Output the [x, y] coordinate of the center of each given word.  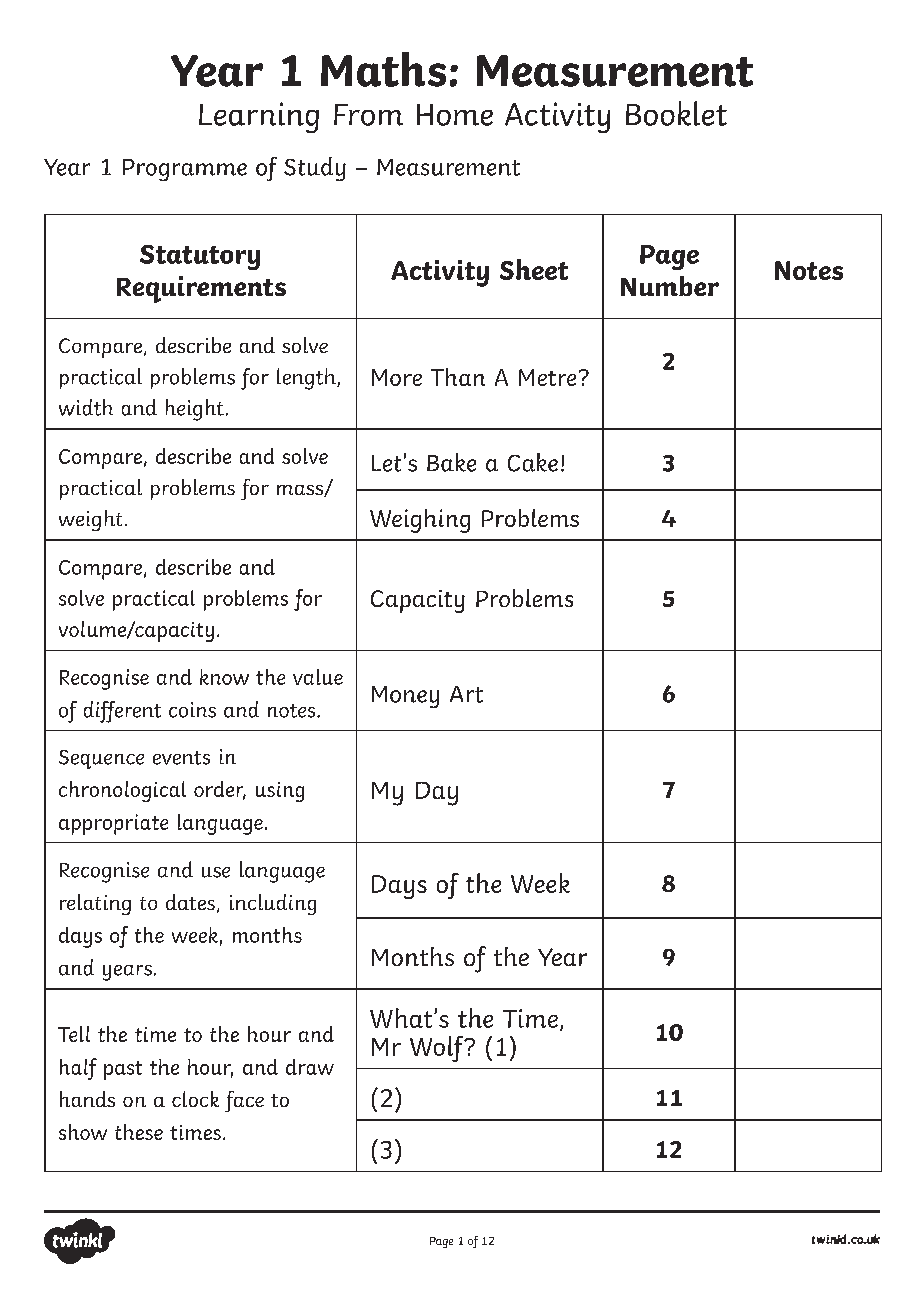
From [368, 115]
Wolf [438, 1049]
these [139, 1132]
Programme [185, 170]
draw [310, 1067]
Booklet [676, 113]
